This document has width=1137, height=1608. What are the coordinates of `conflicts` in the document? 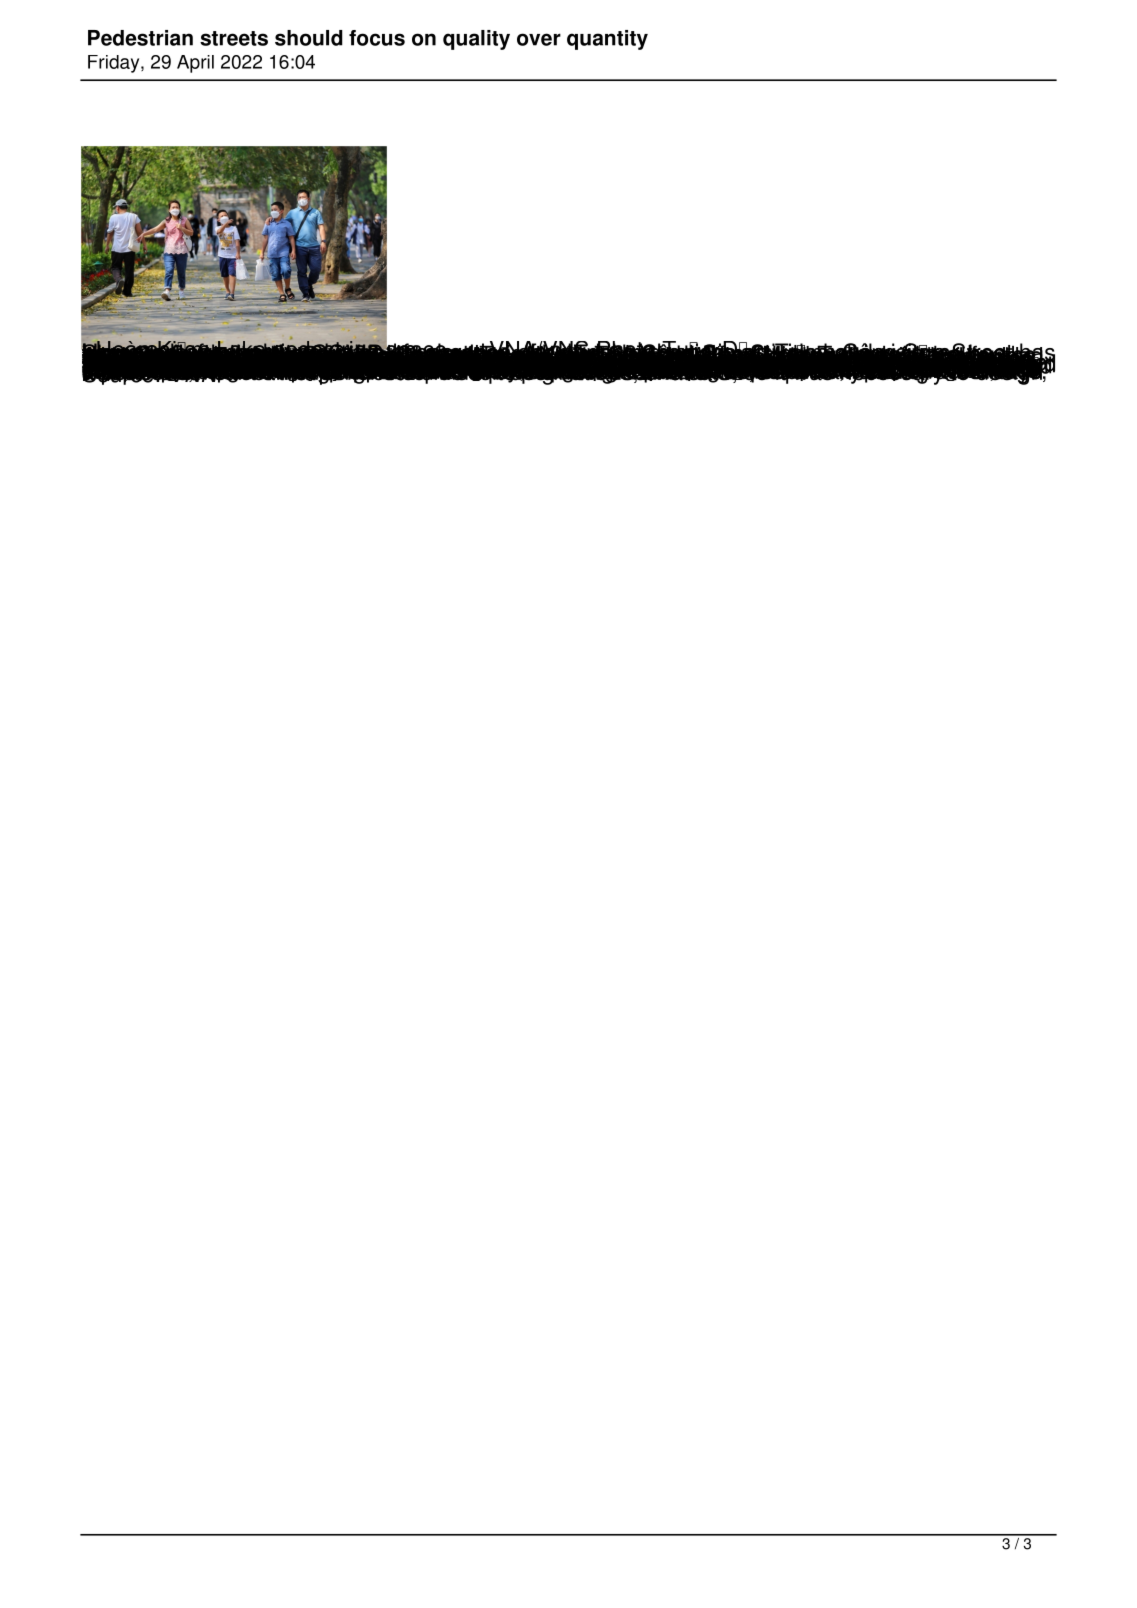 It's located at (678, 361).
